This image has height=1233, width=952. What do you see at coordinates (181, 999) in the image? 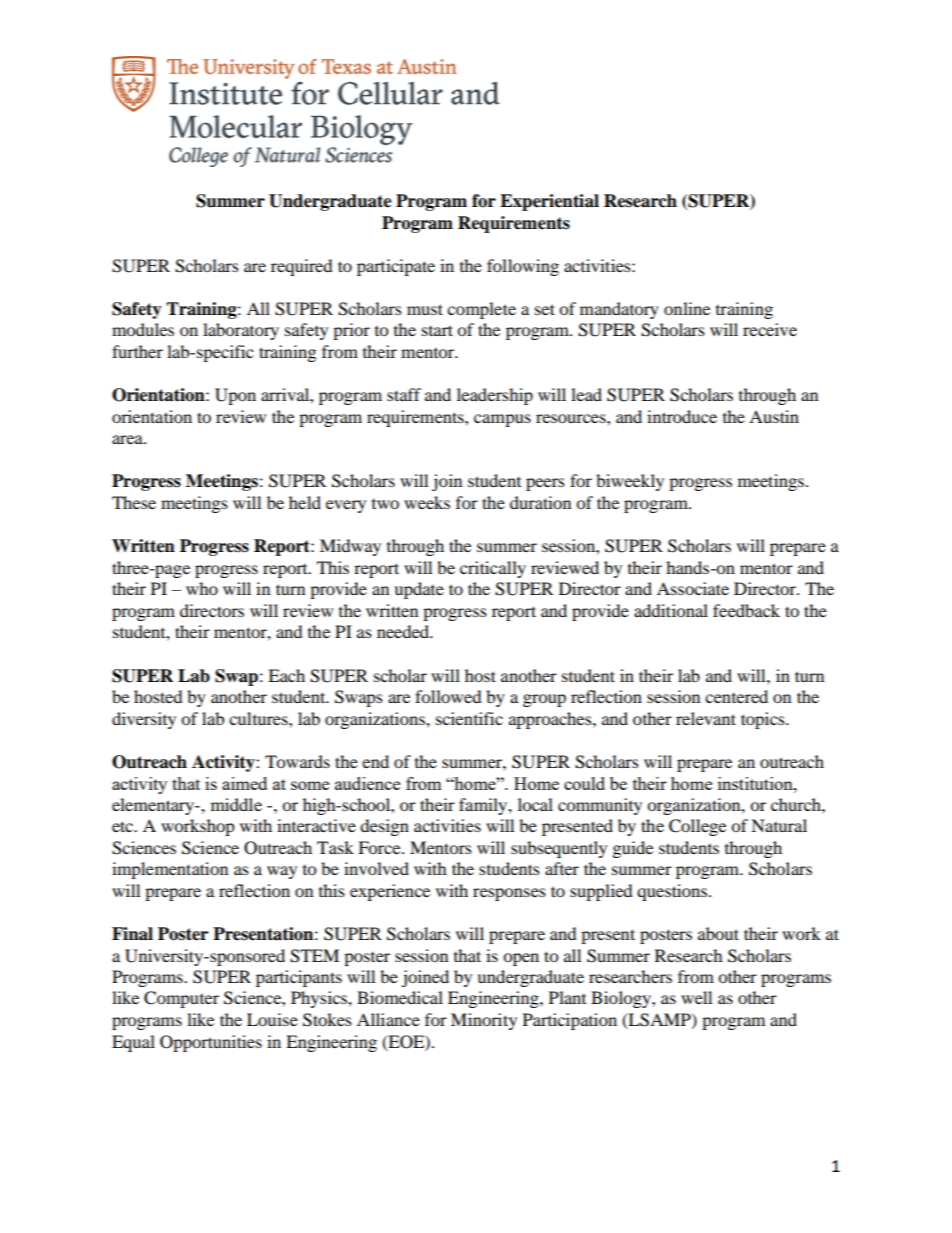
I see `Computer` at bounding box center [181, 999].
